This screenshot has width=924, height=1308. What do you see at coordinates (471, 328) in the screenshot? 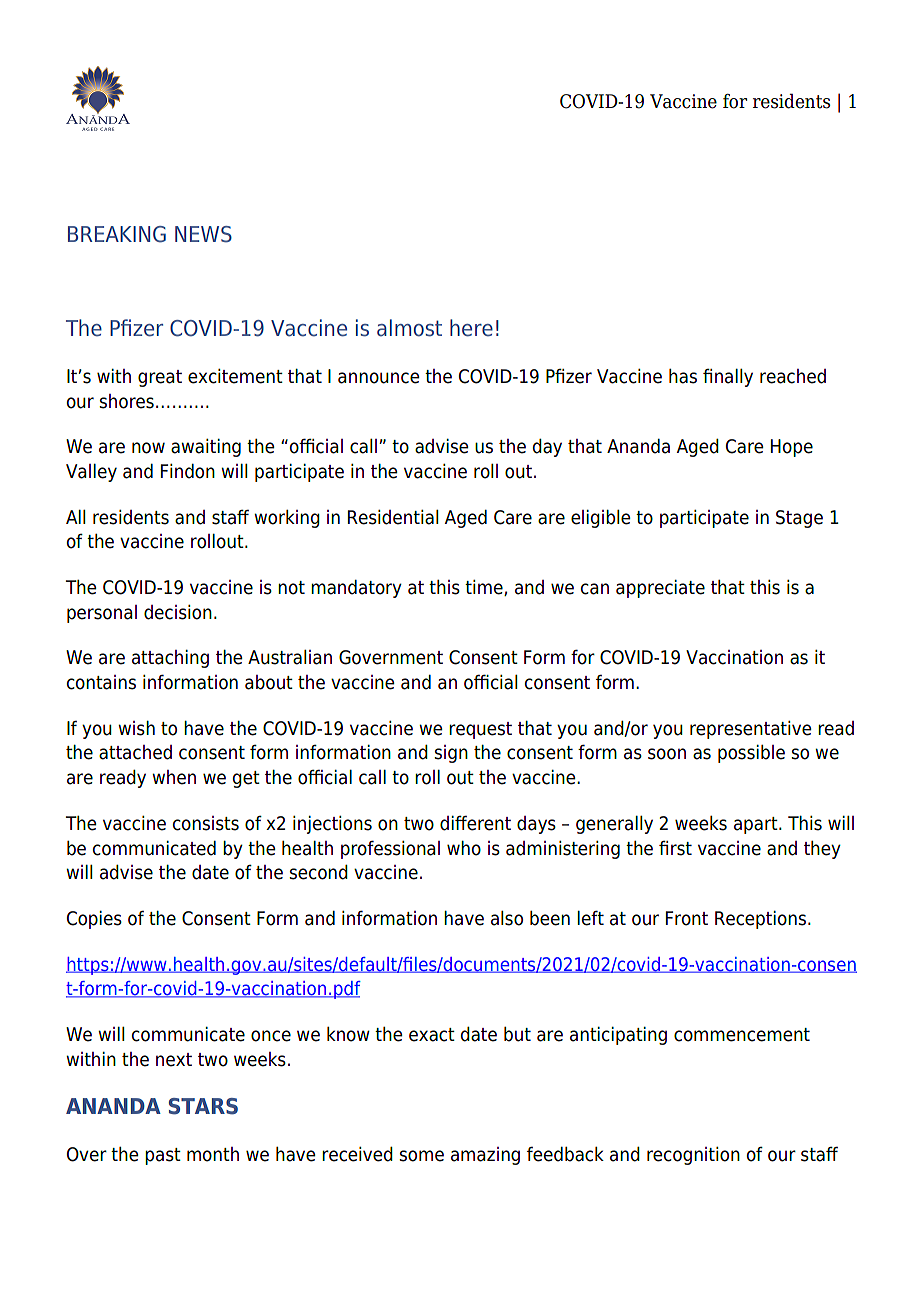
I see `here` at bounding box center [471, 328].
